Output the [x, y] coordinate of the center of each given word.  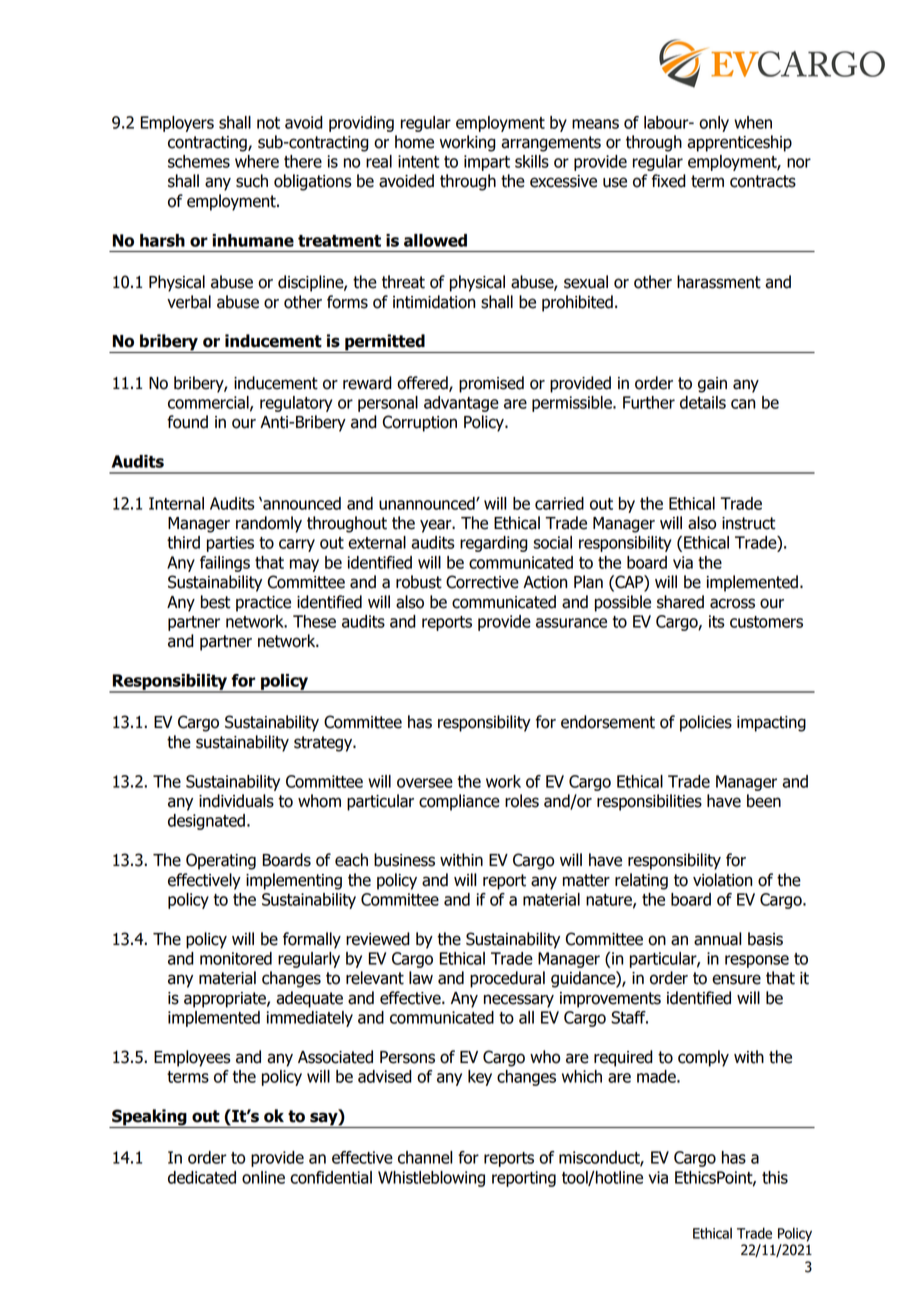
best [215, 602]
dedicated [202, 1177]
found [187, 422]
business [404, 860]
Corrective [482, 582]
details [703, 402]
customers [766, 622]
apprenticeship [739, 143]
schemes [199, 161]
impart [487, 163]
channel [425, 1157]
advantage [461, 404]
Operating [221, 861]
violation [722, 880]
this [775, 1177]
